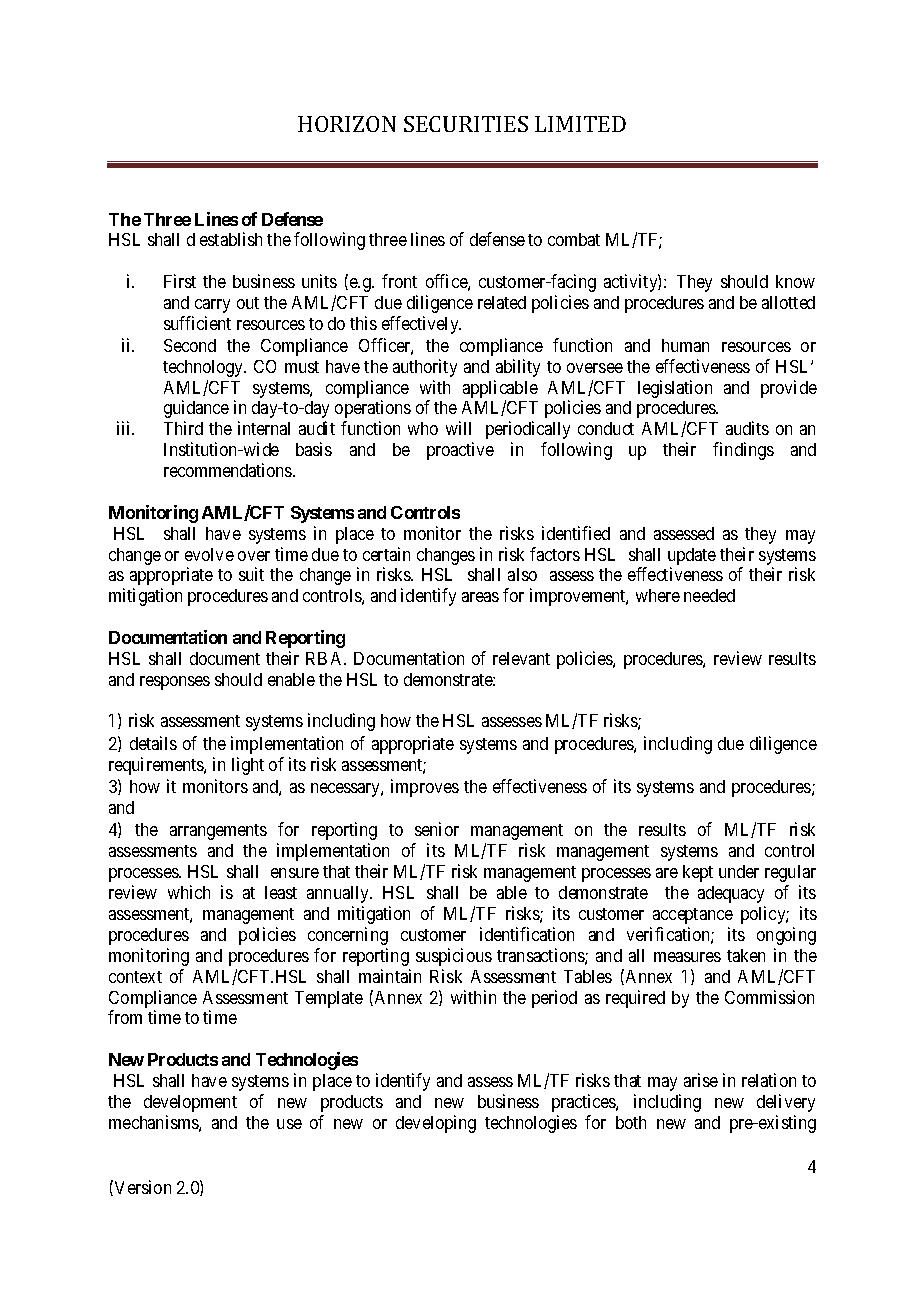 The height and width of the page is (1308, 924). I want to click on context, so click(135, 977).
